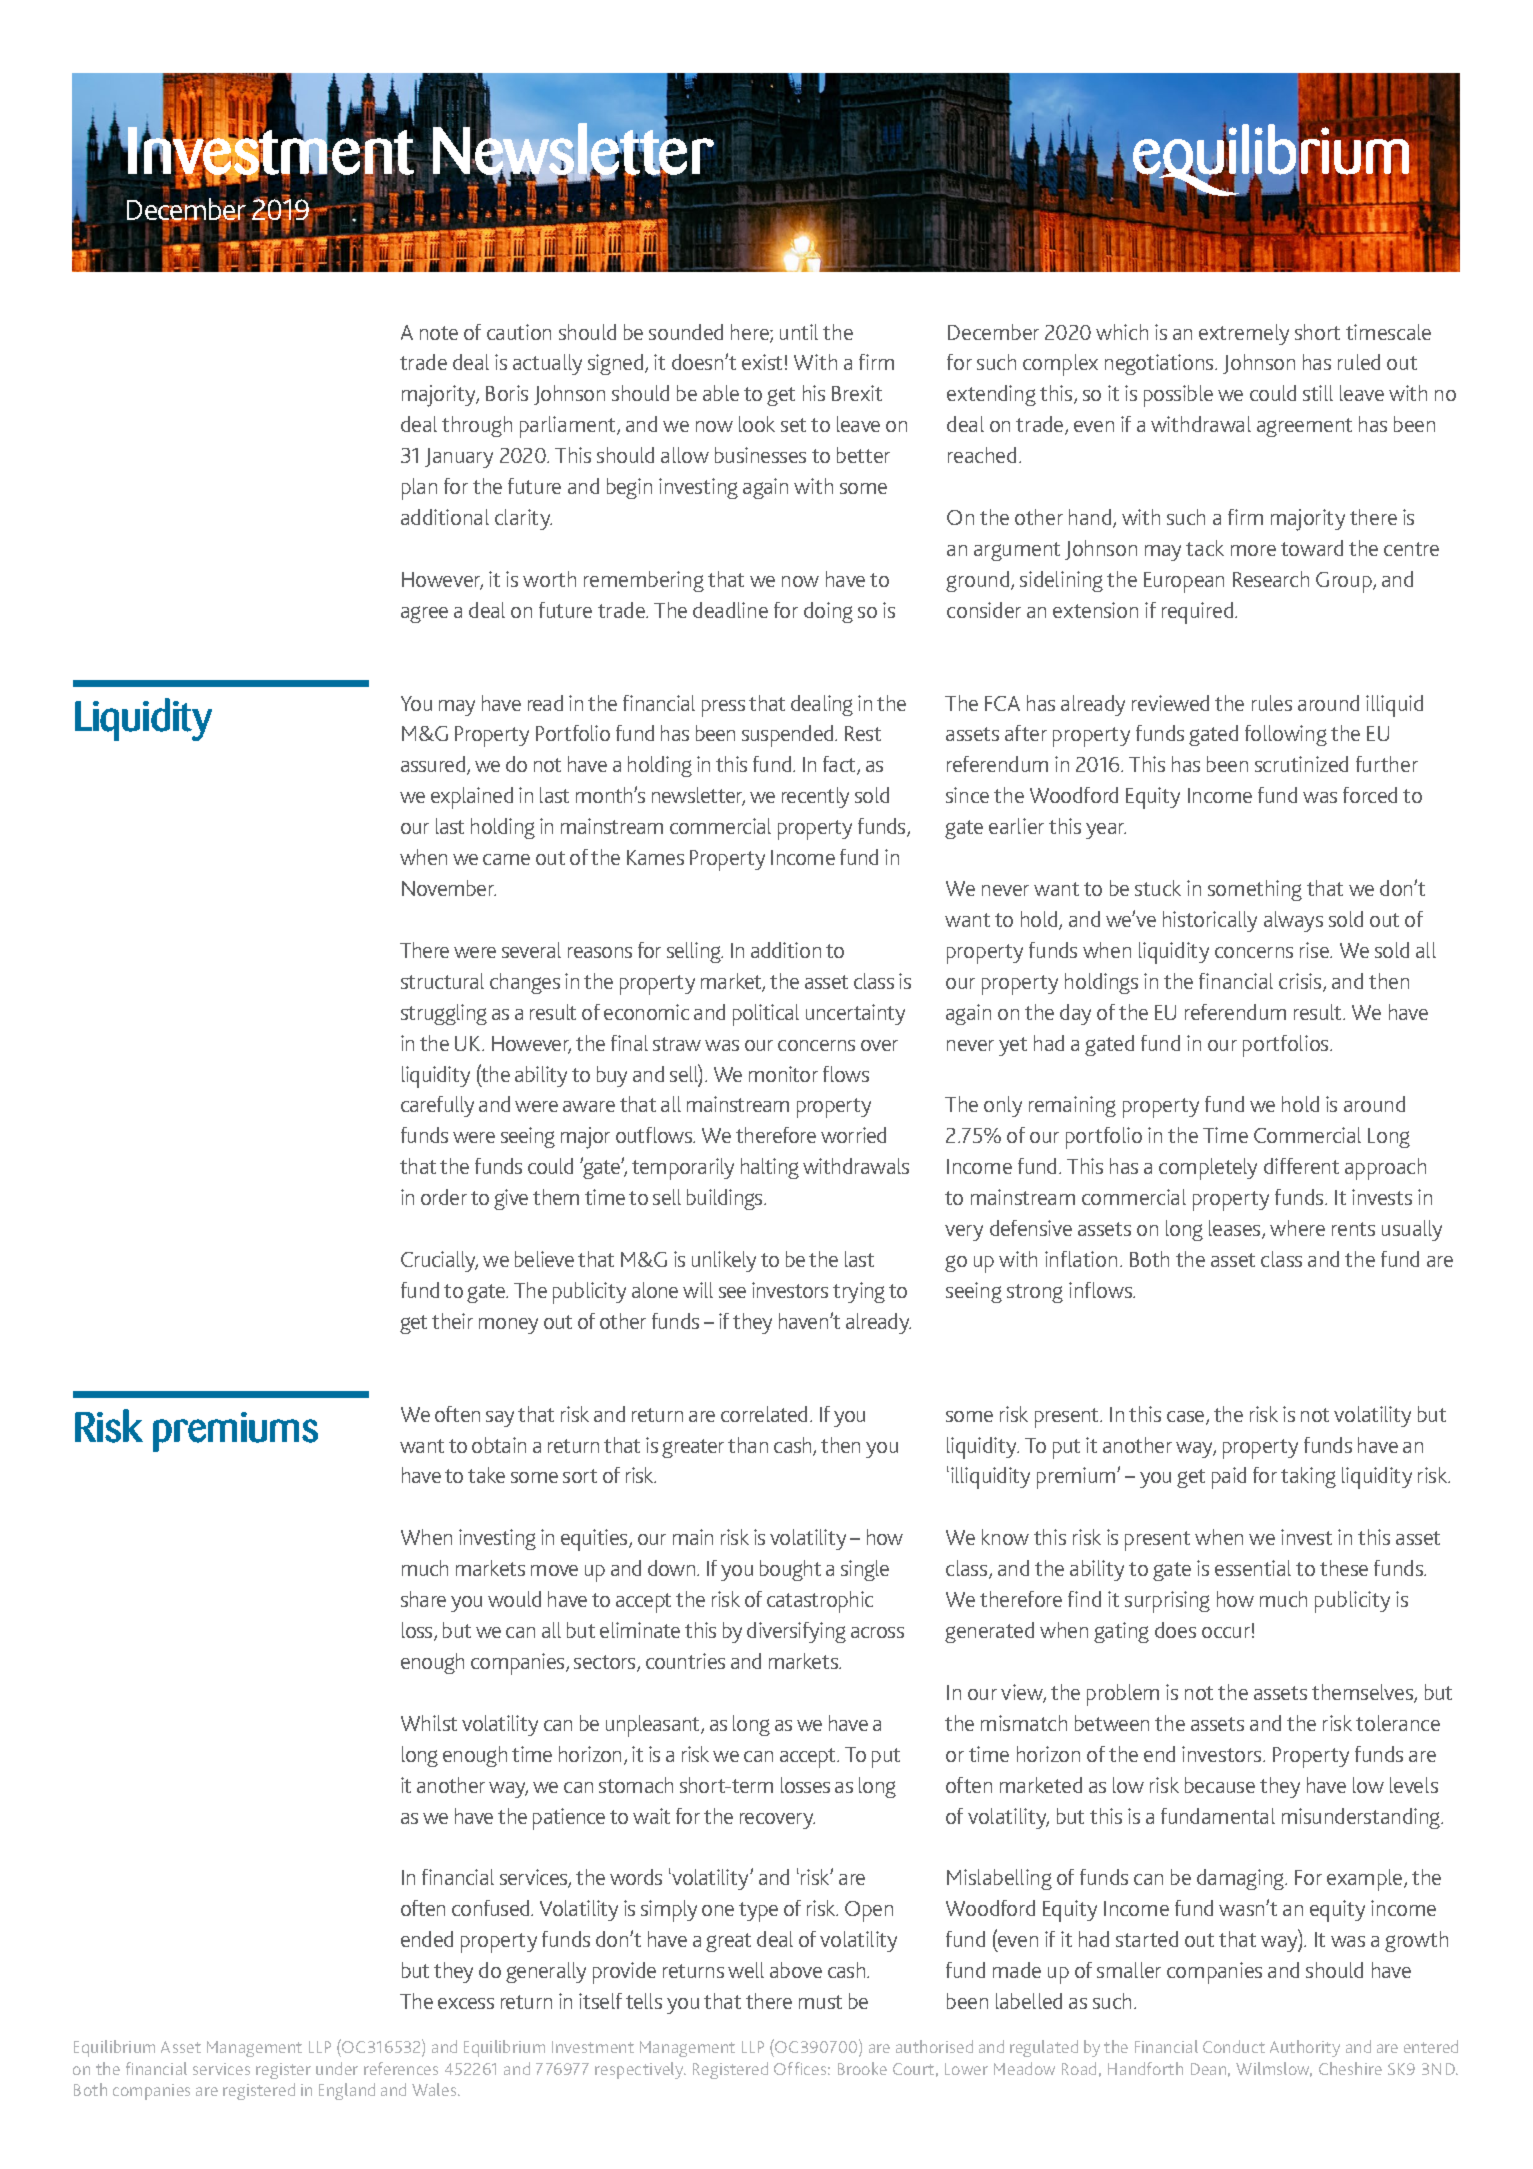  I want to click on taking, so click(1308, 1477).
